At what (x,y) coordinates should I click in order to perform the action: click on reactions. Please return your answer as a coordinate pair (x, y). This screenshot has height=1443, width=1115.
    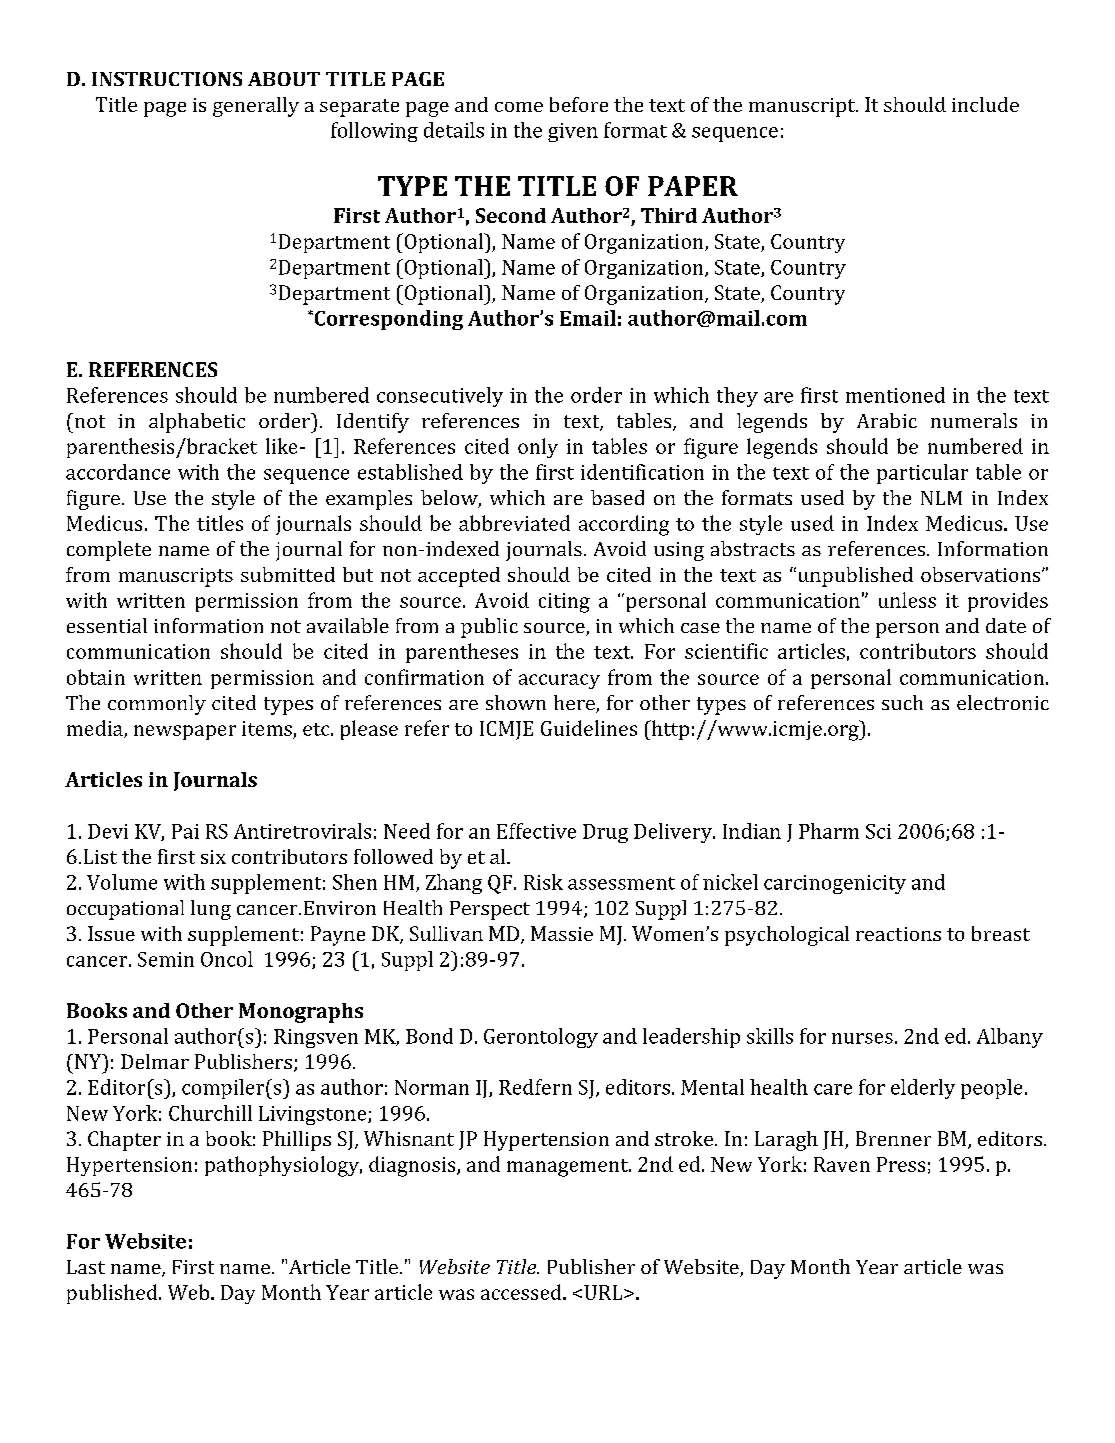
    Looking at the image, I should click on (898, 934).
